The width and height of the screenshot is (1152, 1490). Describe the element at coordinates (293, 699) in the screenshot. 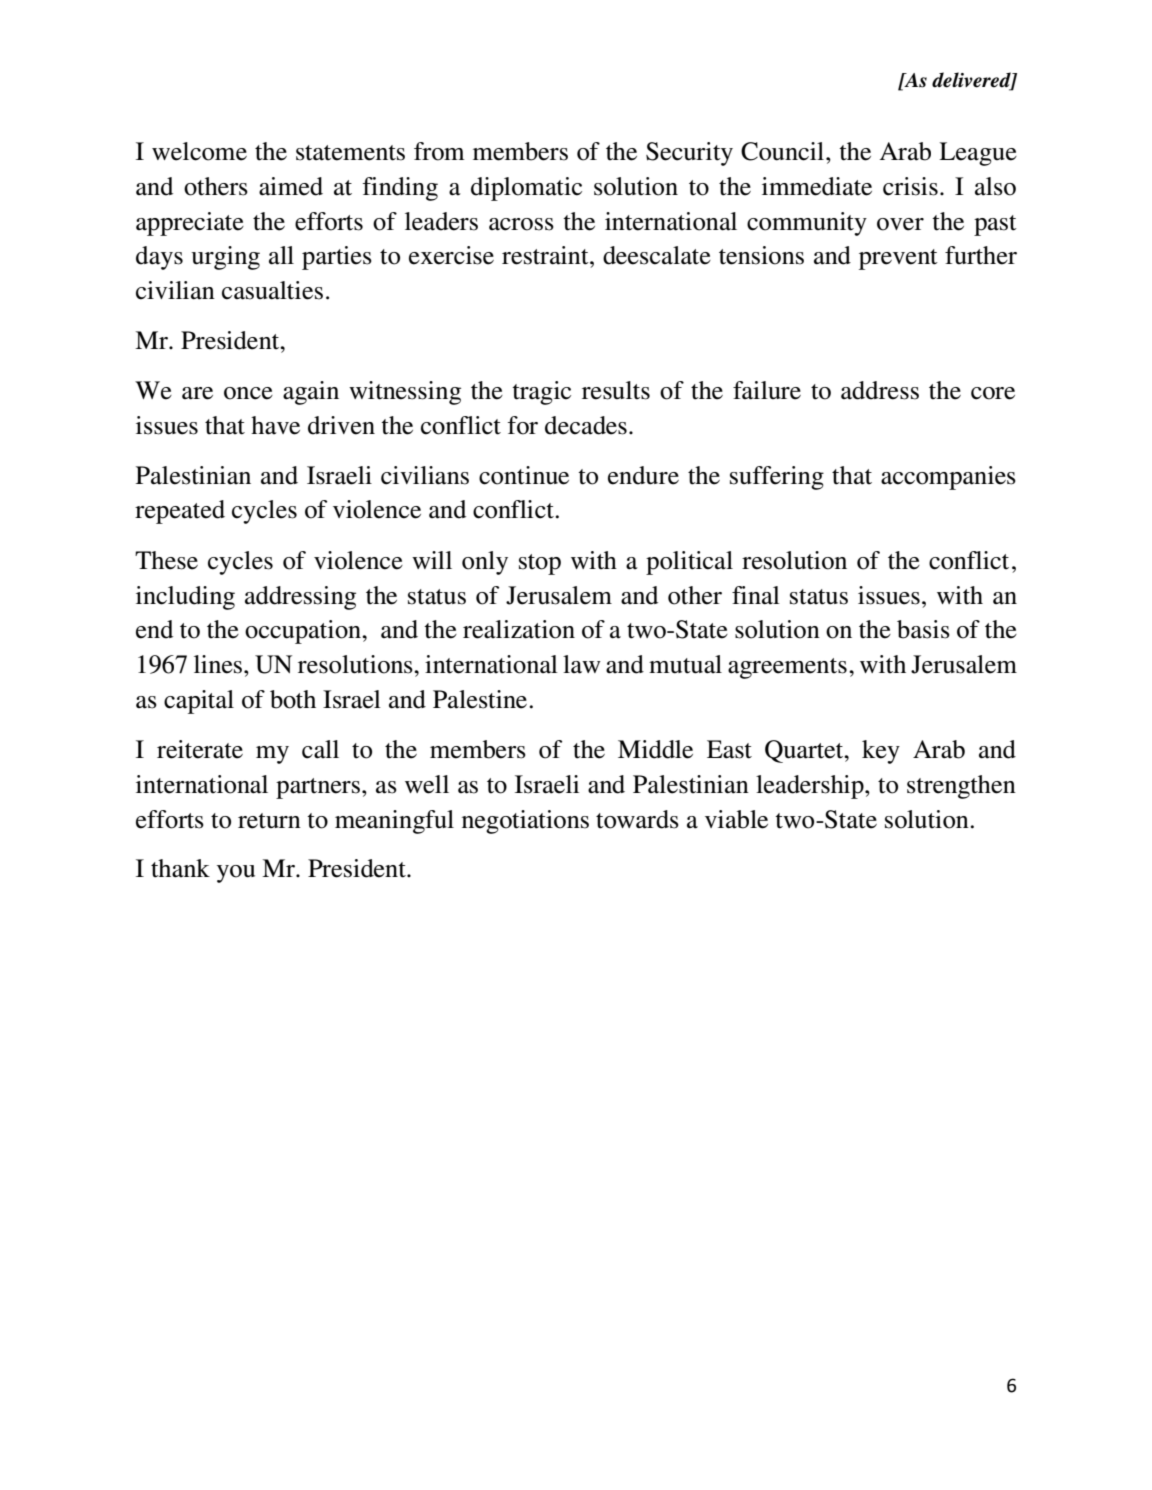

I see `both` at that location.
